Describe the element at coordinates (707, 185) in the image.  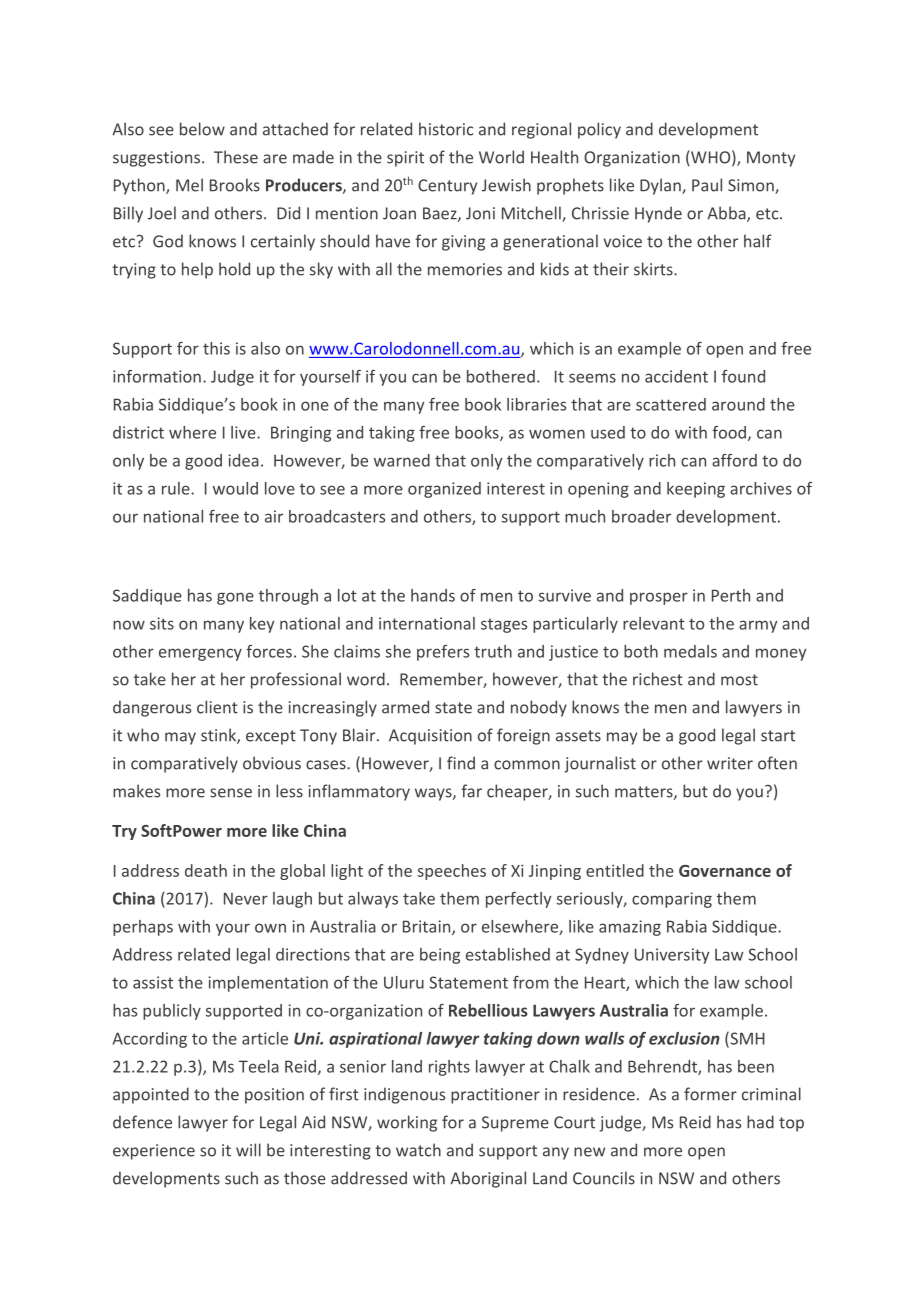
I see `Paul` at that location.
